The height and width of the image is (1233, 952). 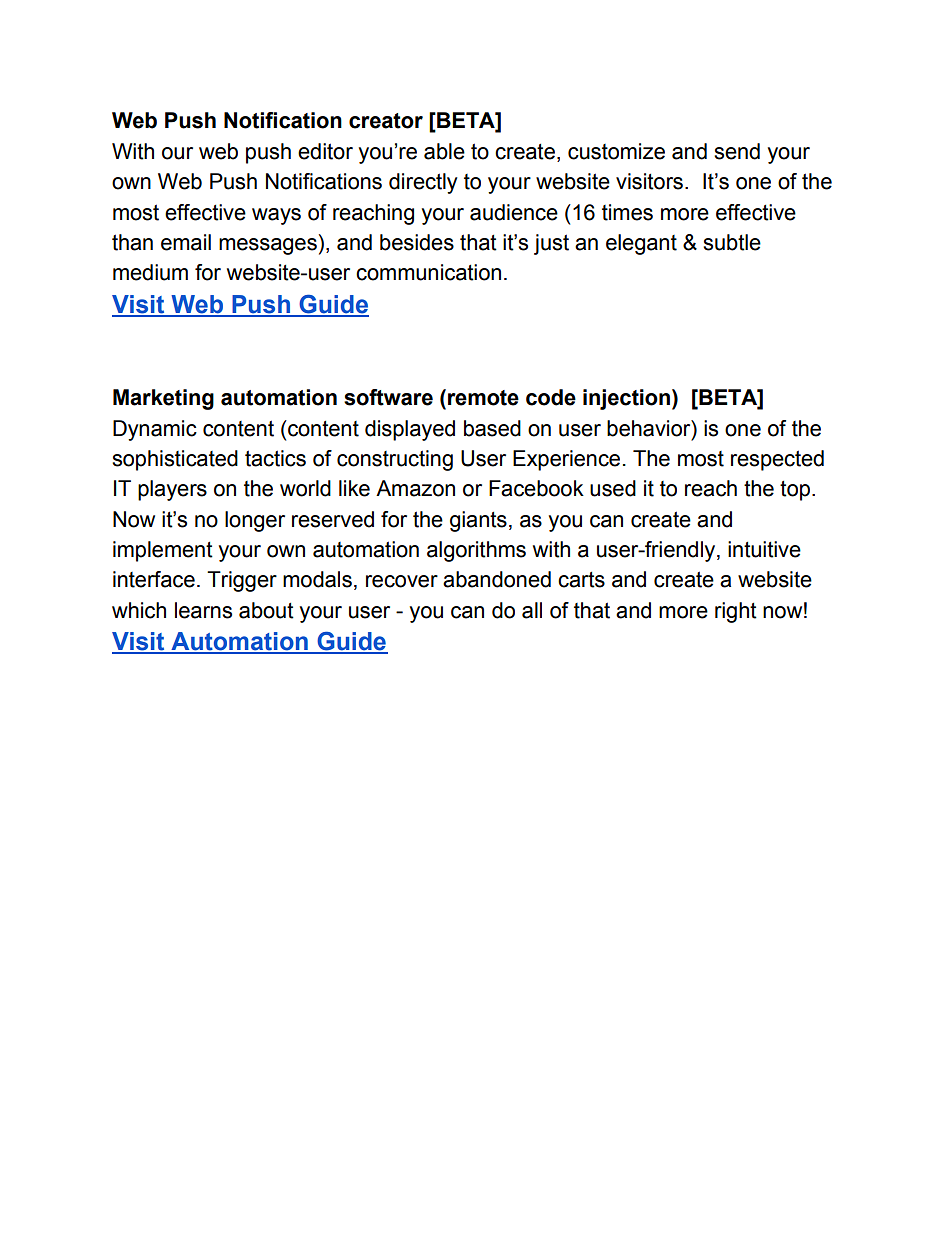 What do you see at coordinates (415, 488) in the image?
I see `Amazon` at bounding box center [415, 488].
